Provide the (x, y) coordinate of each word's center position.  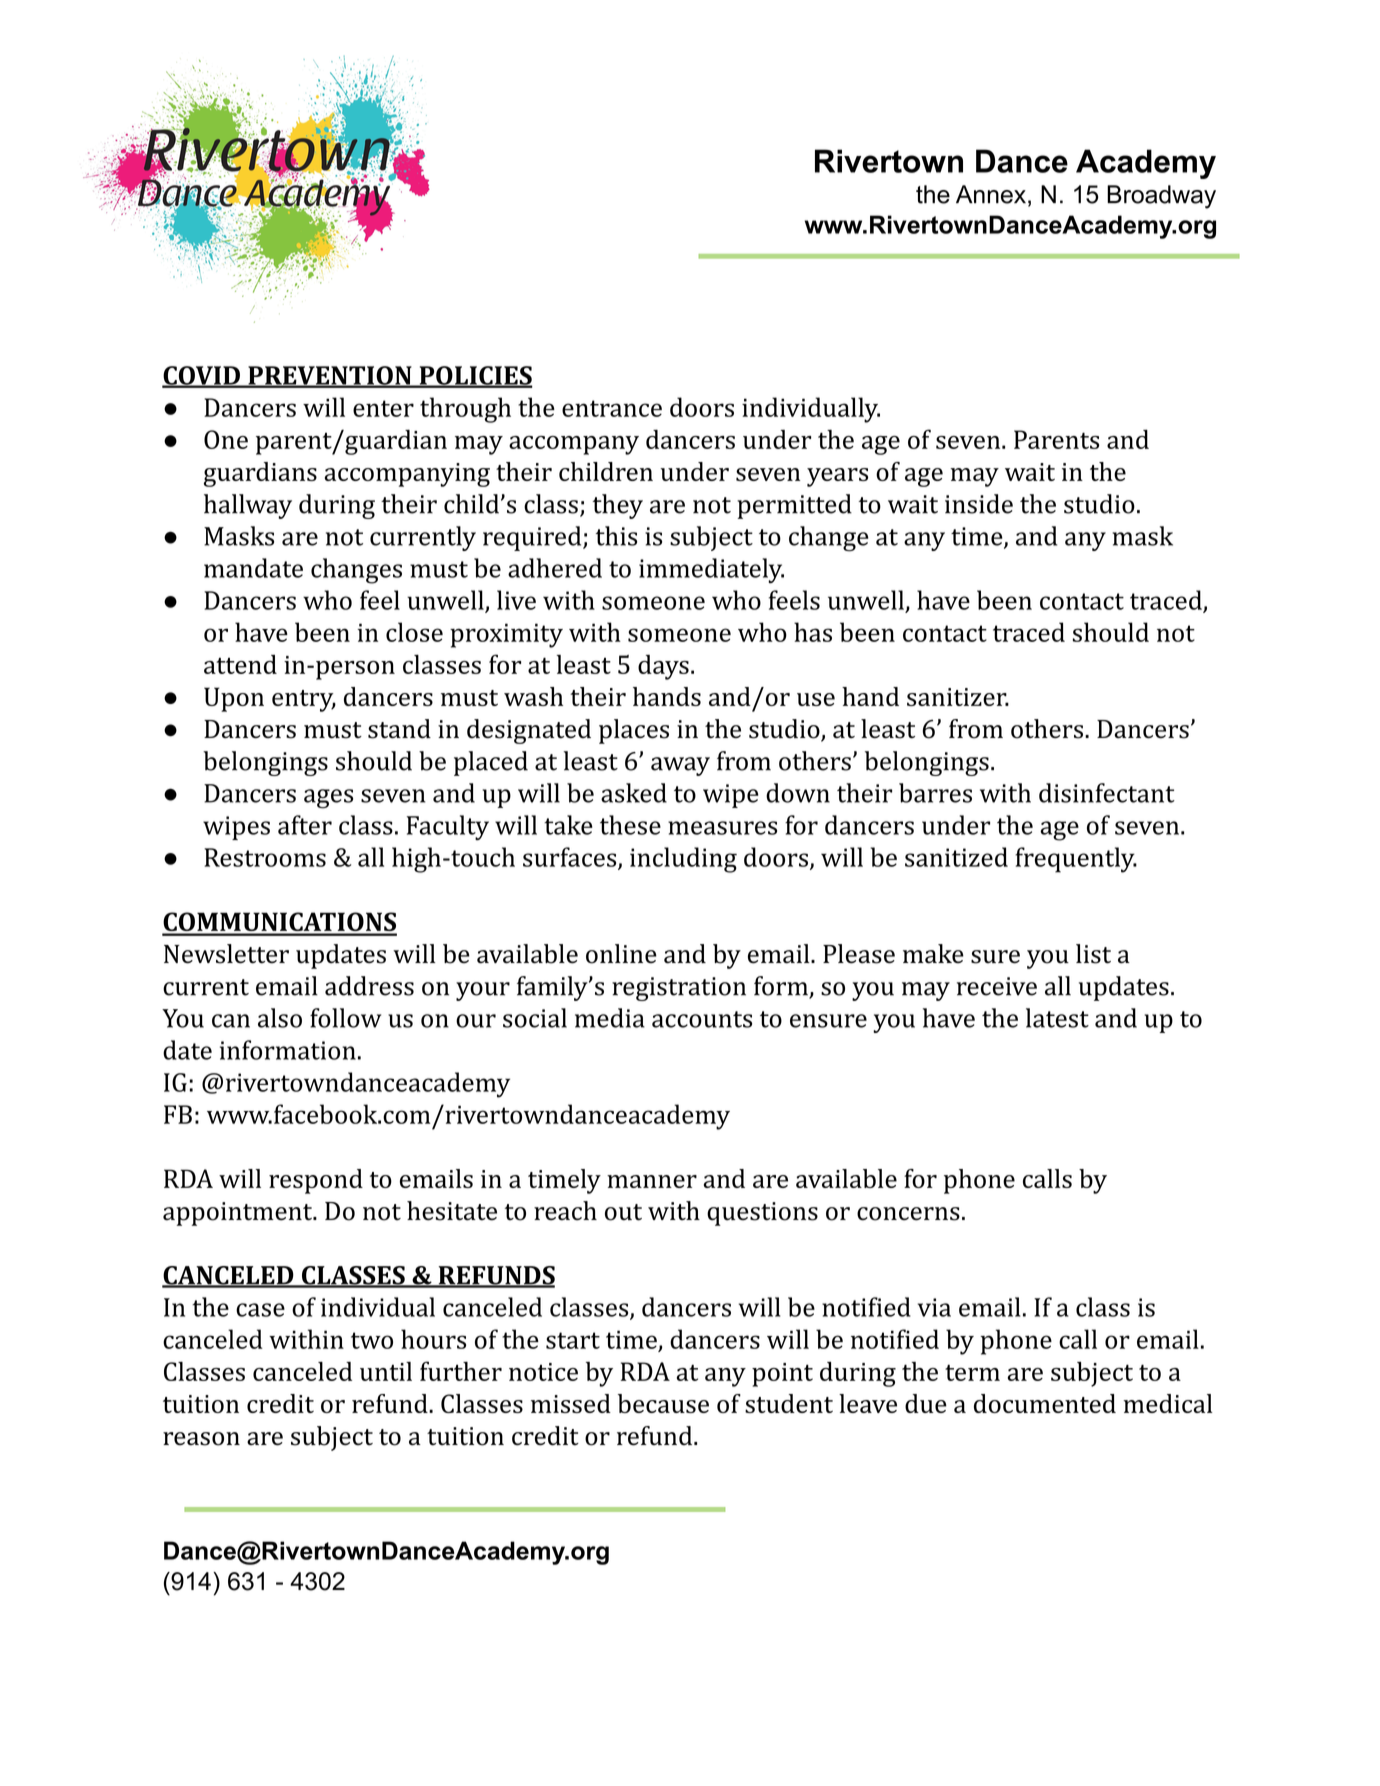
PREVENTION (330, 376)
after (305, 825)
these (630, 825)
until (386, 1371)
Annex (991, 194)
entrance (612, 408)
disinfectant (1107, 793)
